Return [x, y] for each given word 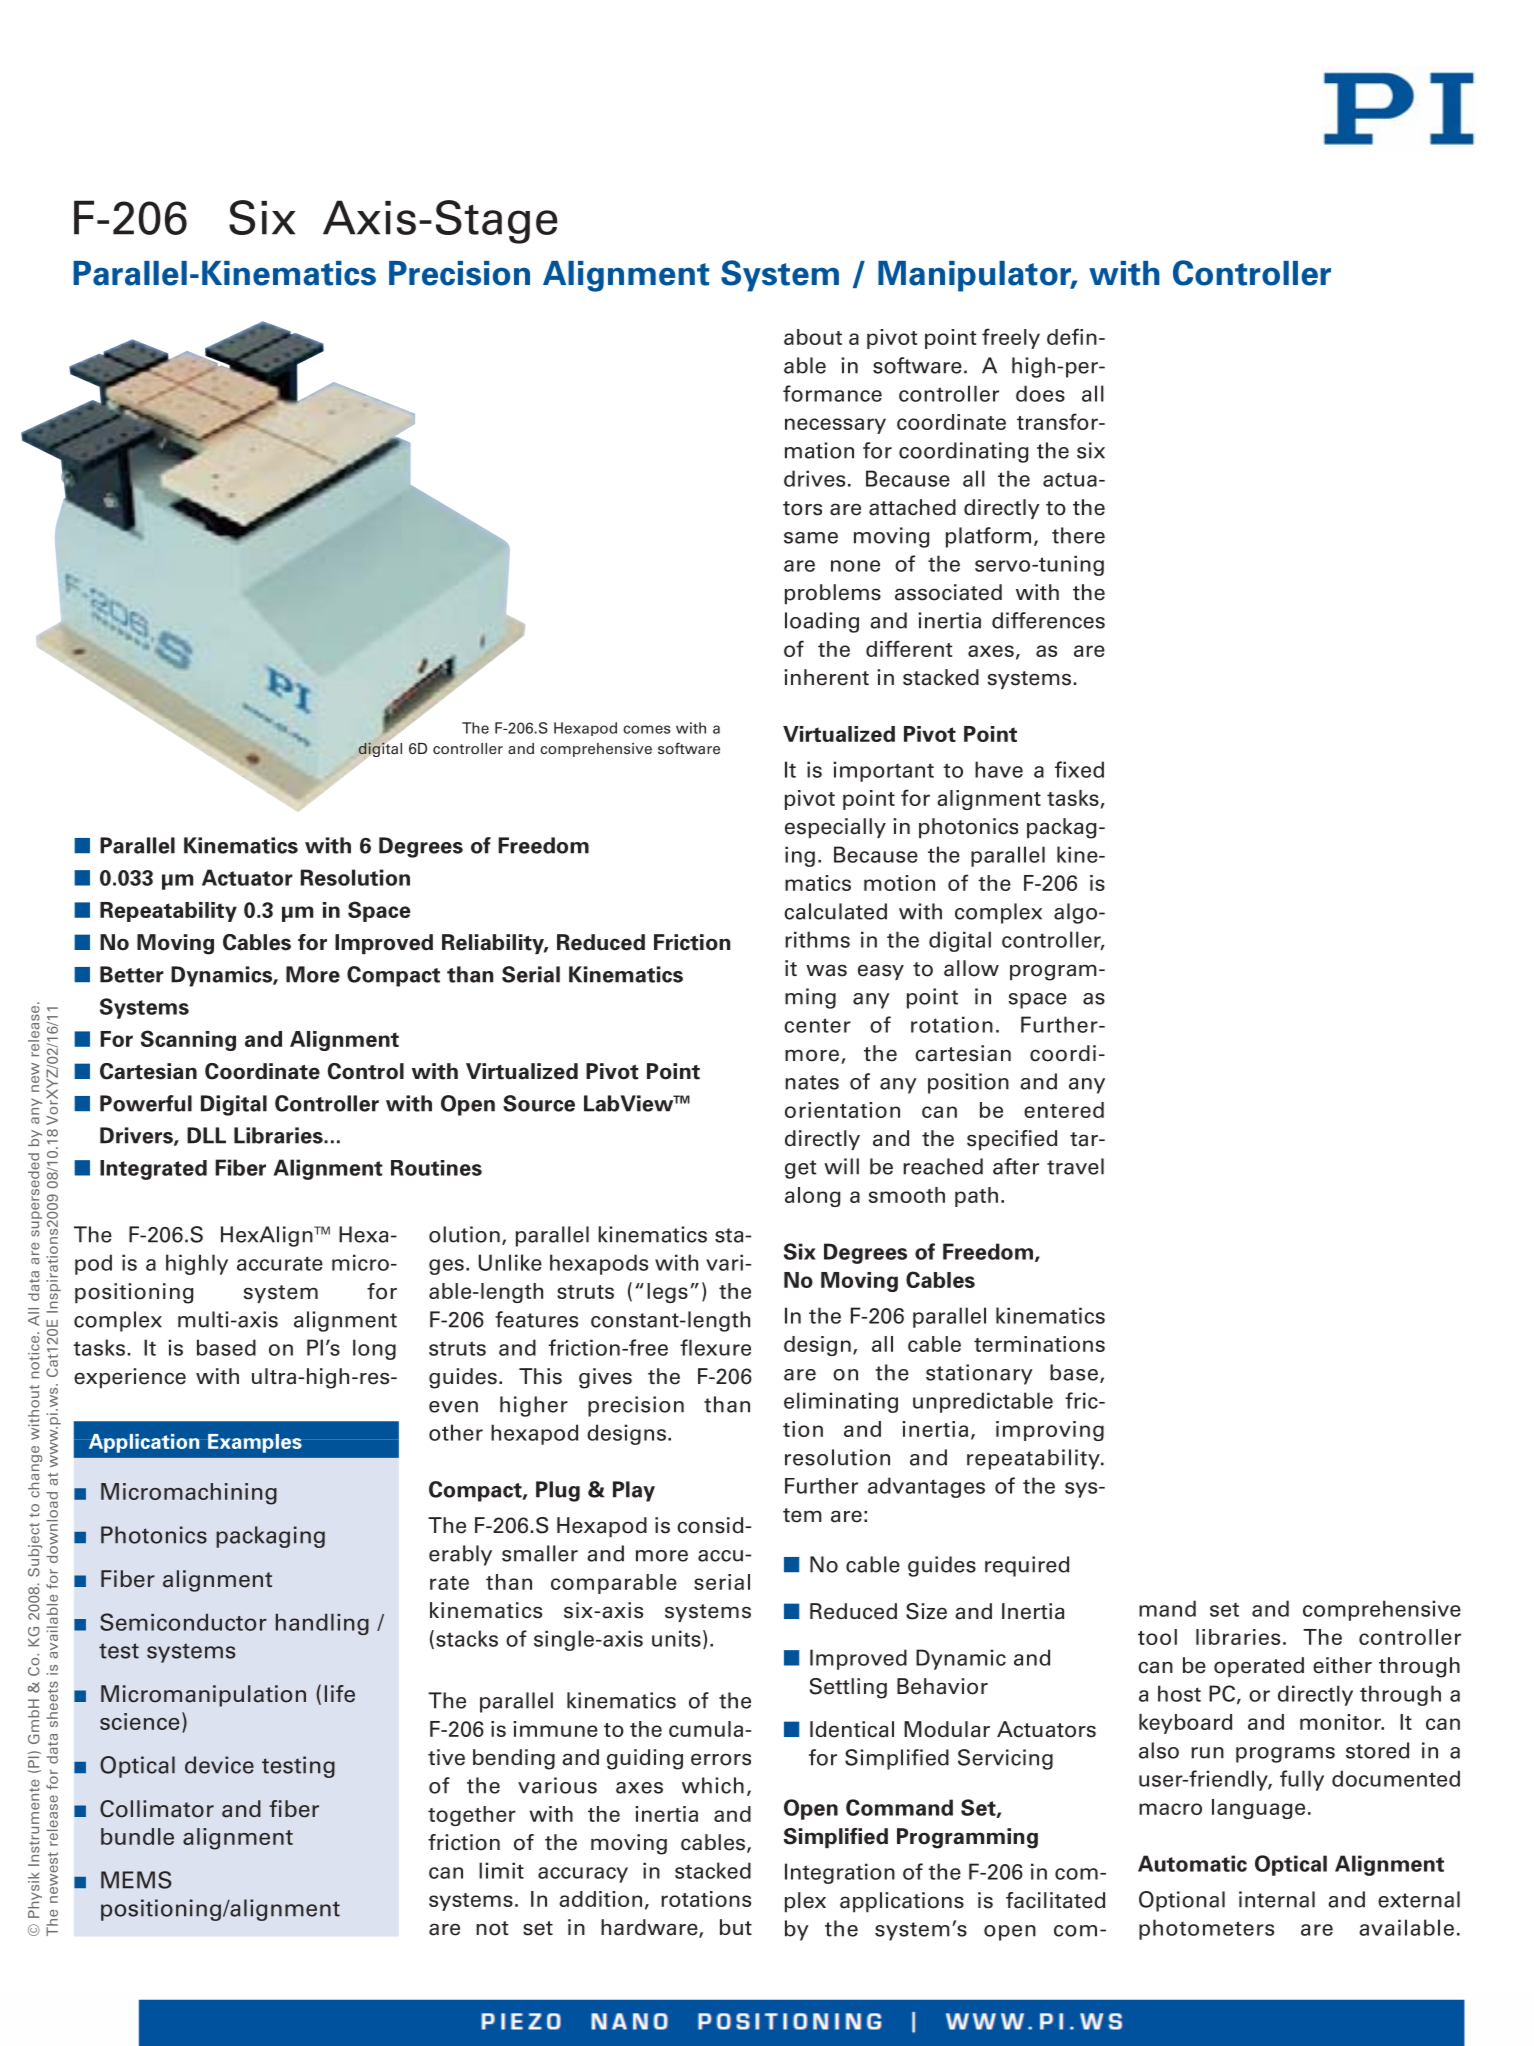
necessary [835, 426]
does [1040, 393]
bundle [137, 1836]
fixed [1079, 769]
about [813, 337]
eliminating [841, 1402]
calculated [835, 911]
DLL [206, 1135]
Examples [255, 1443]
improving [1050, 1431]
